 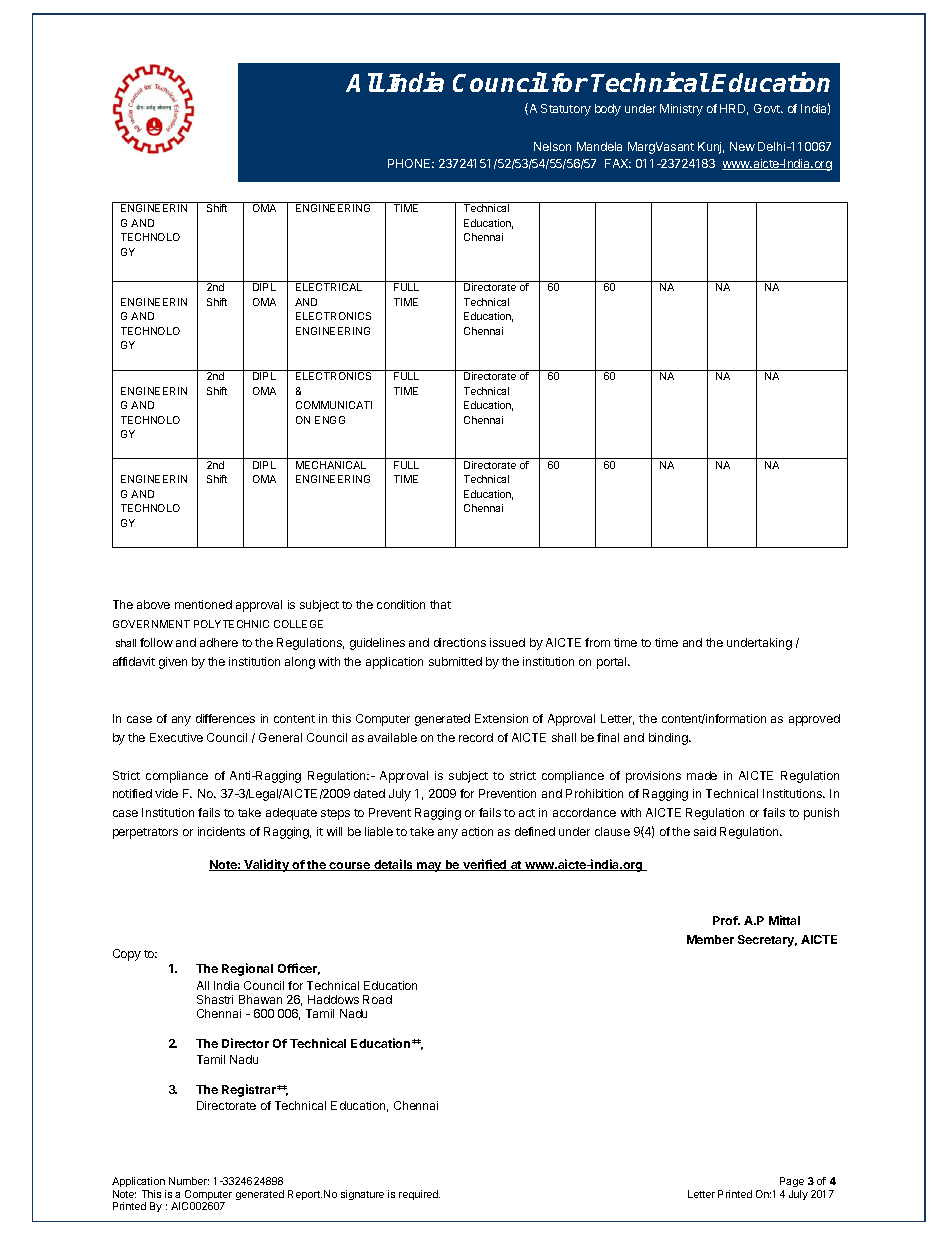 I want to click on FAX, so click(x=618, y=163).
